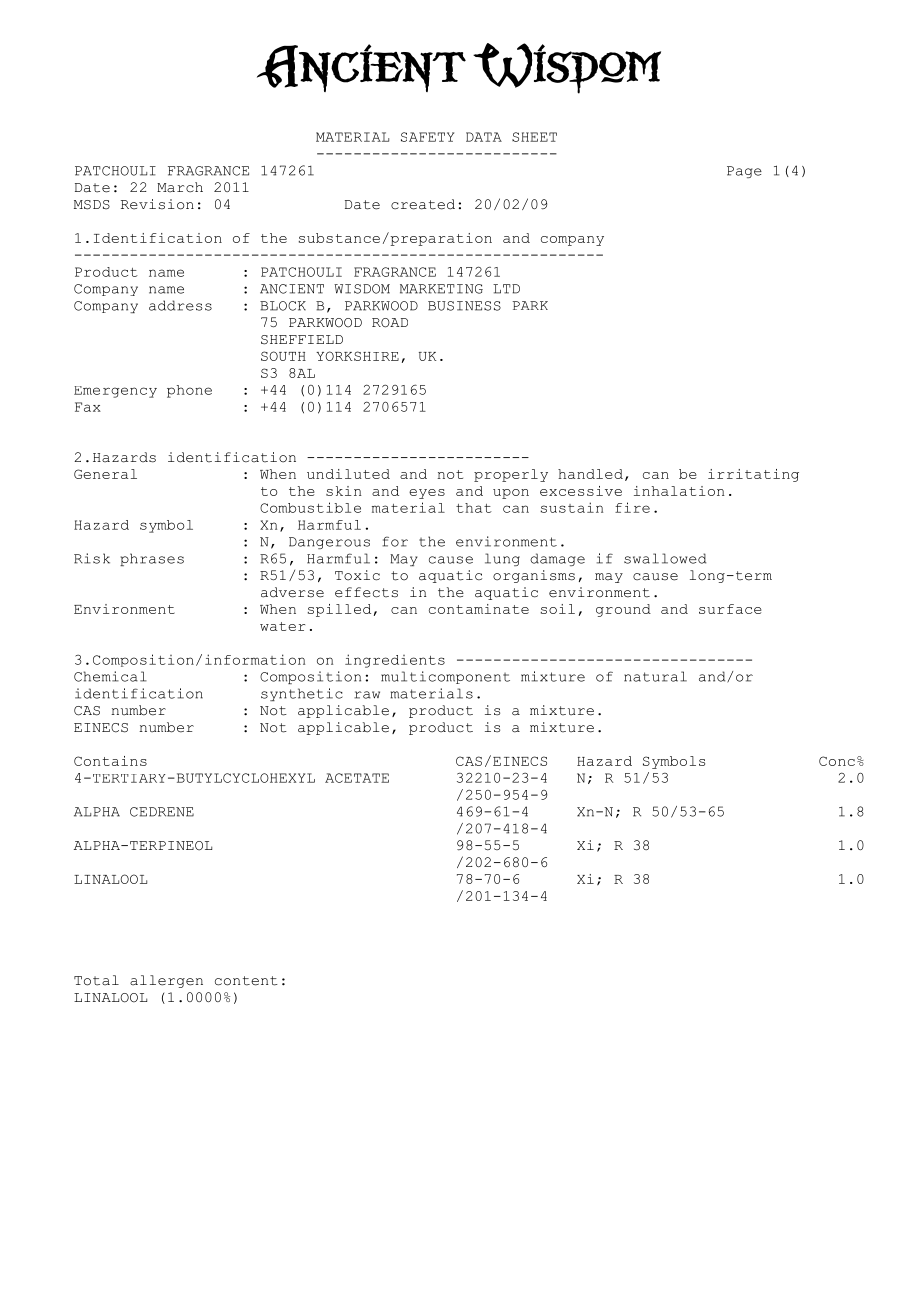 The width and height of the page is (924, 1308). Describe the element at coordinates (753, 475) in the page. I see `irritating` at that location.
